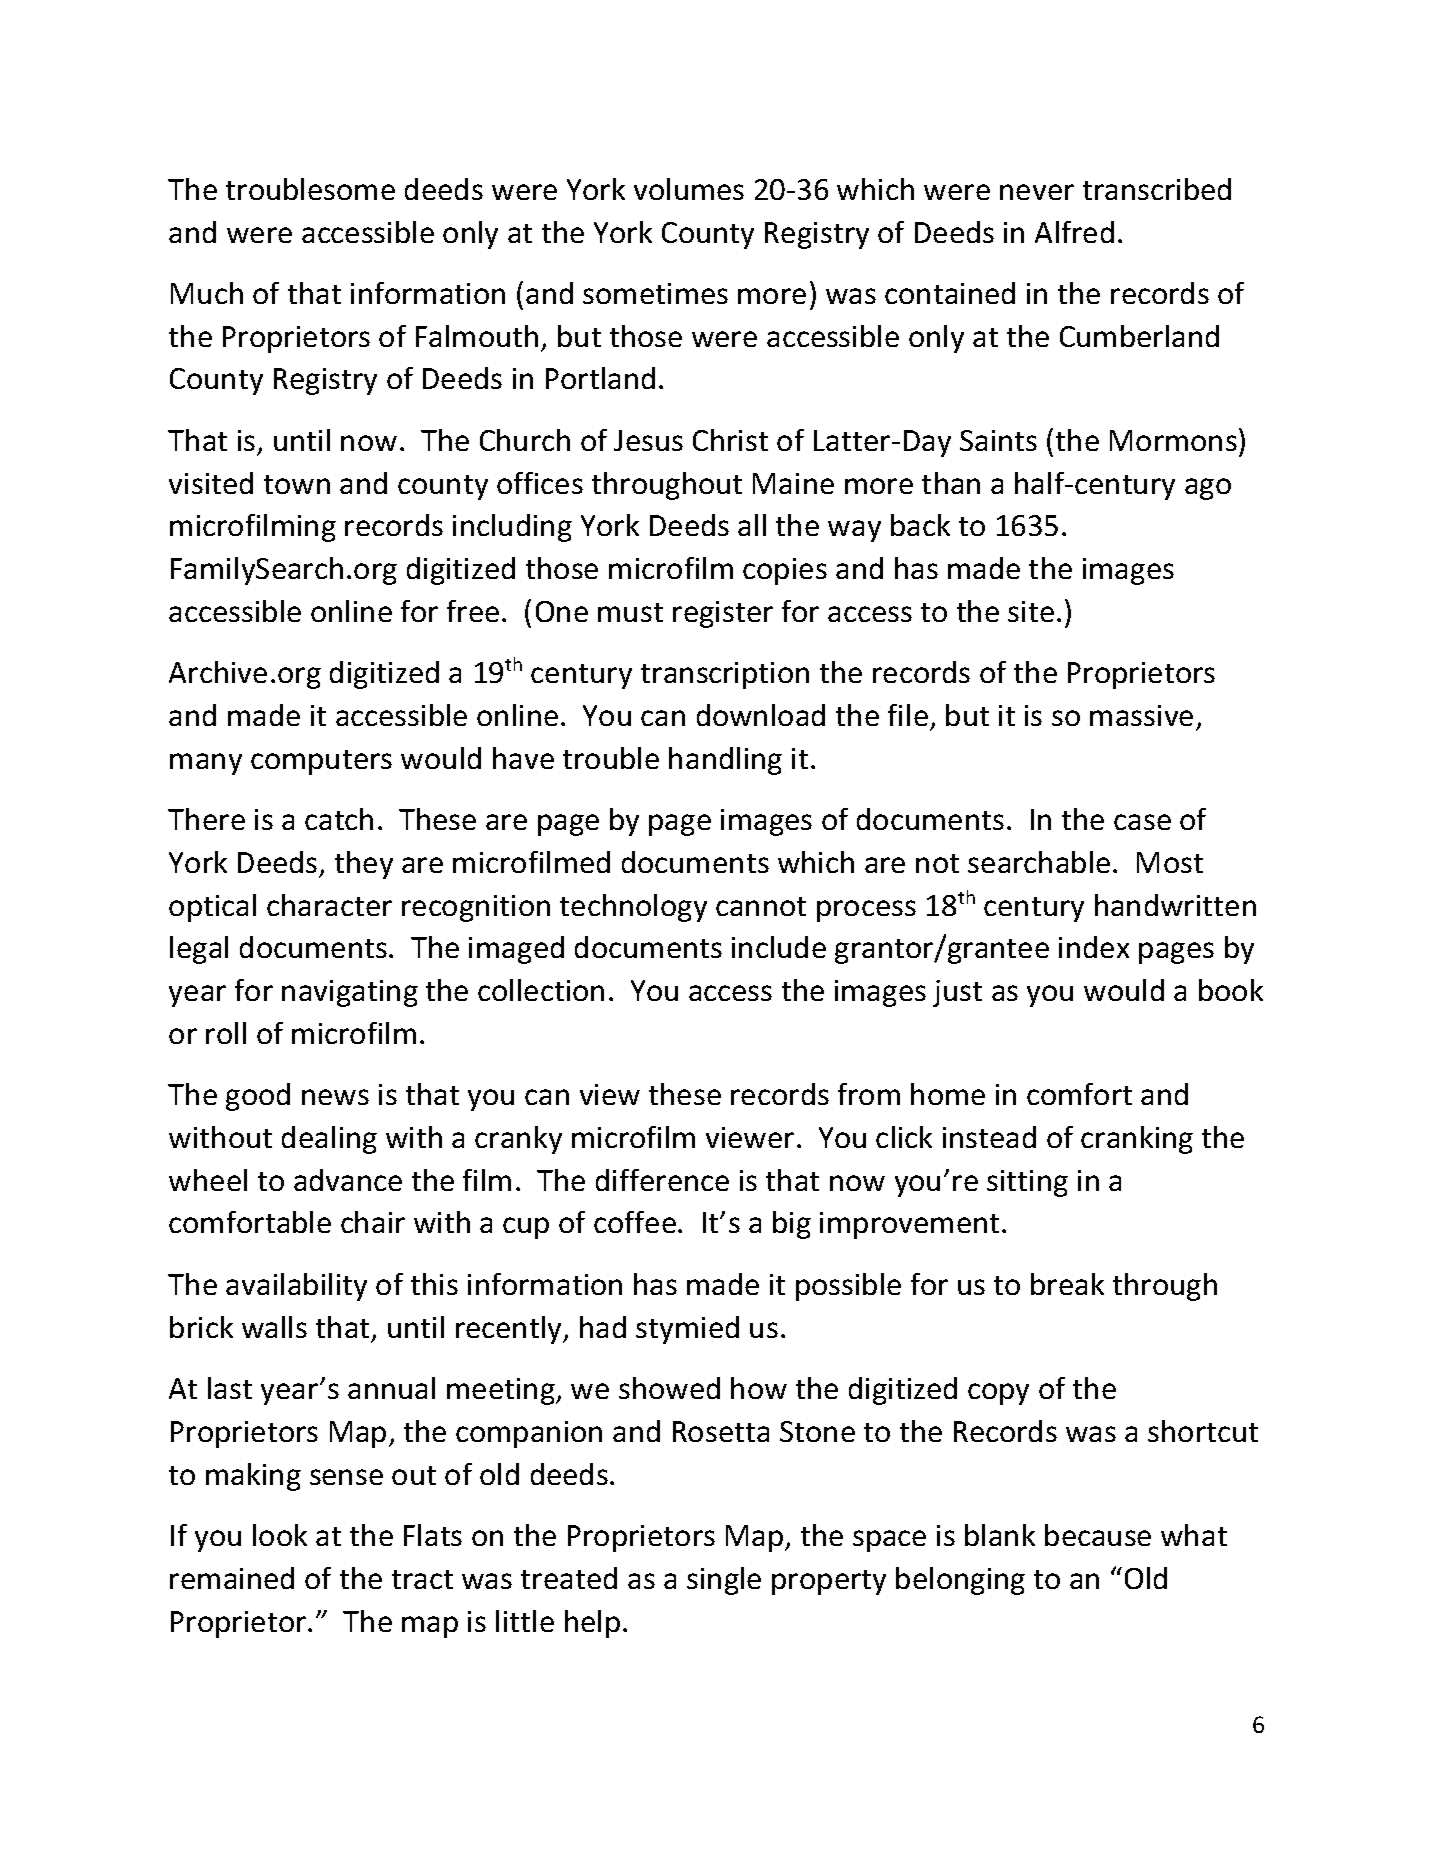 The width and height of the screenshot is (1434, 1856). What do you see at coordinates (1074, 232) in the screenshot?
I see `Alfred` at bounding box center [1074, 232].
